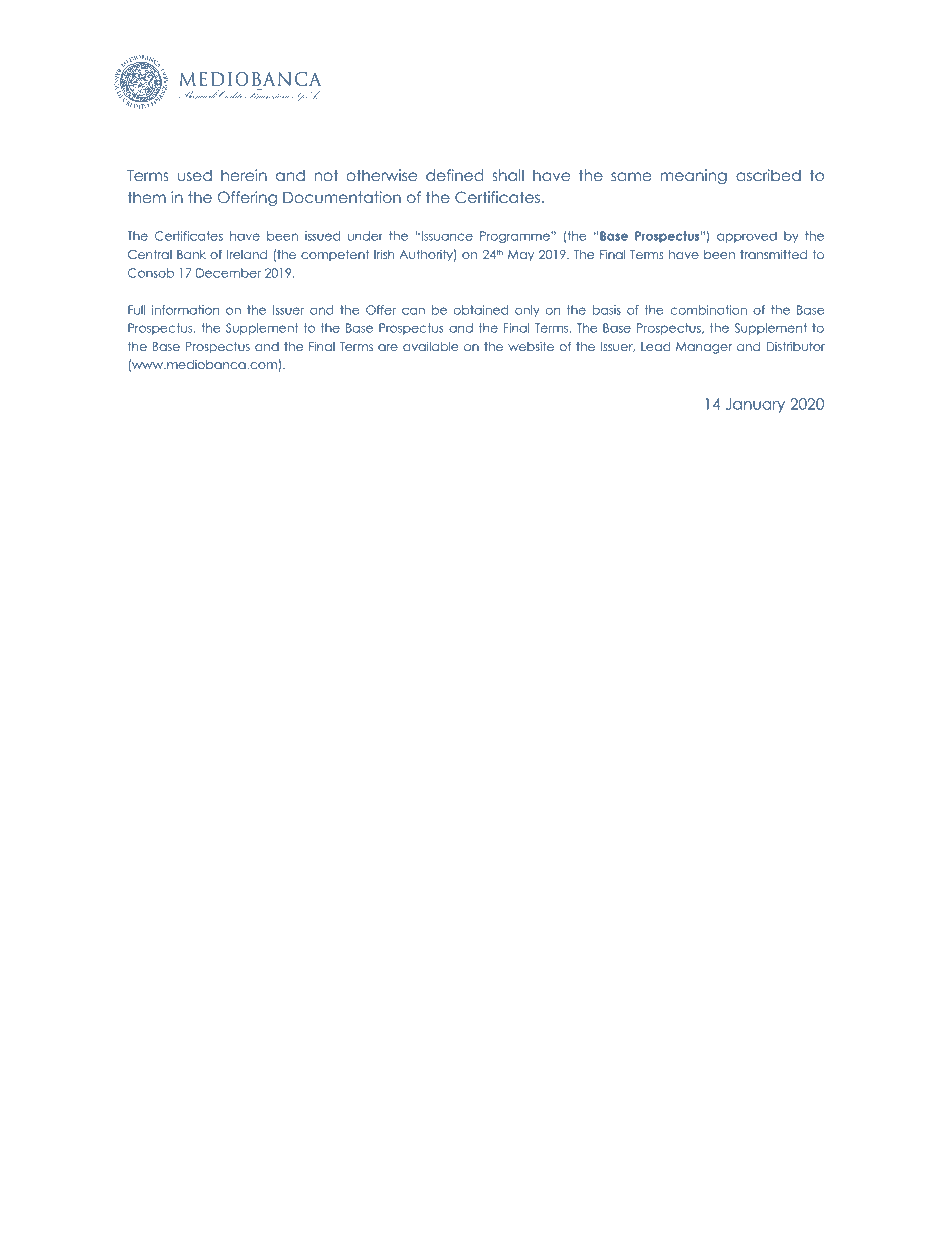 Image resolution: width=952 pixels, height=1233 pixels. Describe the element at coordinates (709, 310) in the screenshot. I see `combination` at that location.
